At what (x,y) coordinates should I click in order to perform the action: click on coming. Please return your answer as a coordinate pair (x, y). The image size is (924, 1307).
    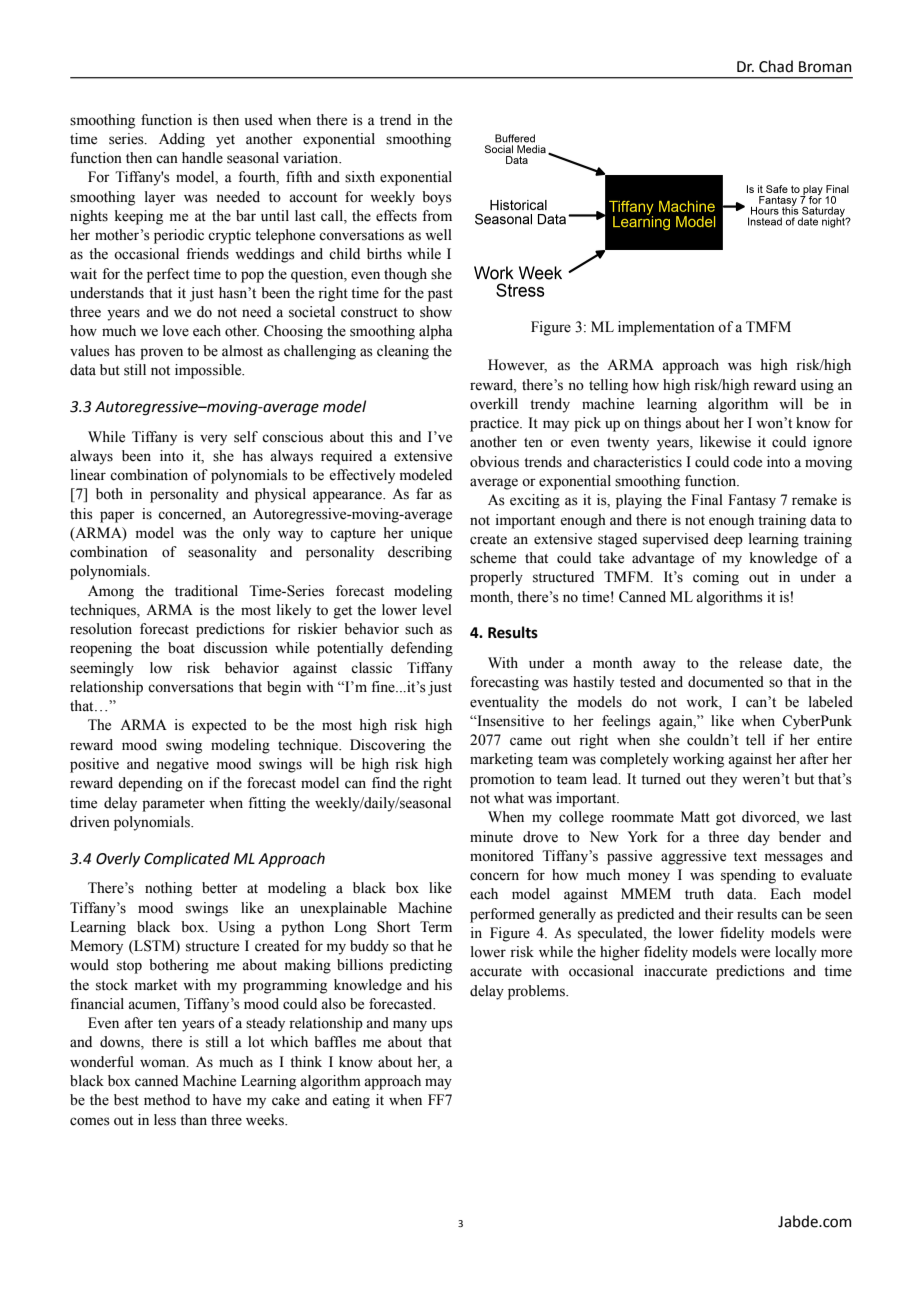
    Looking at the image, I should click on (716, 578).
